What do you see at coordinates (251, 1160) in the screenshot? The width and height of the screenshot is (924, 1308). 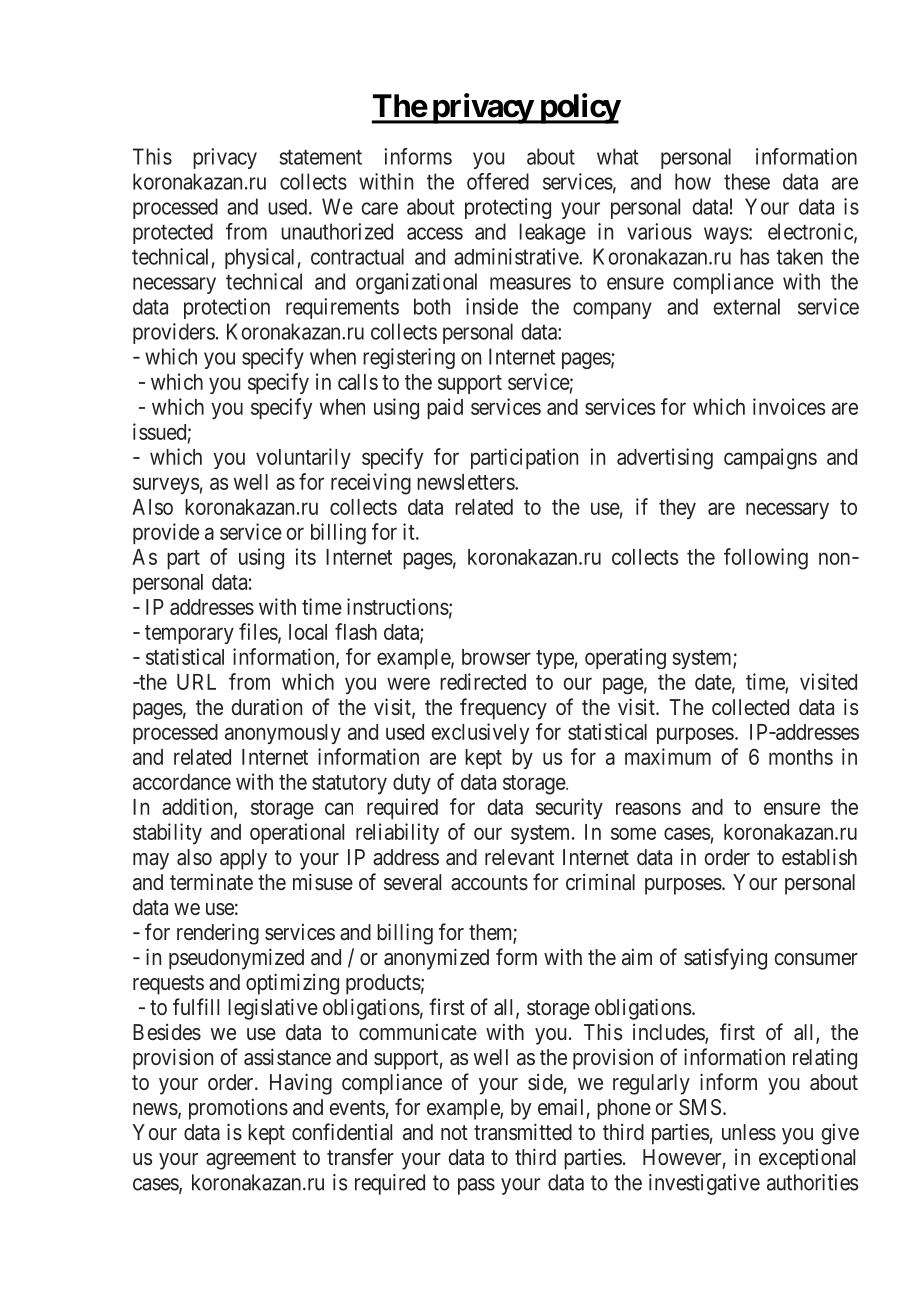 I see `agreement` at bounding box center [251, 1160].
